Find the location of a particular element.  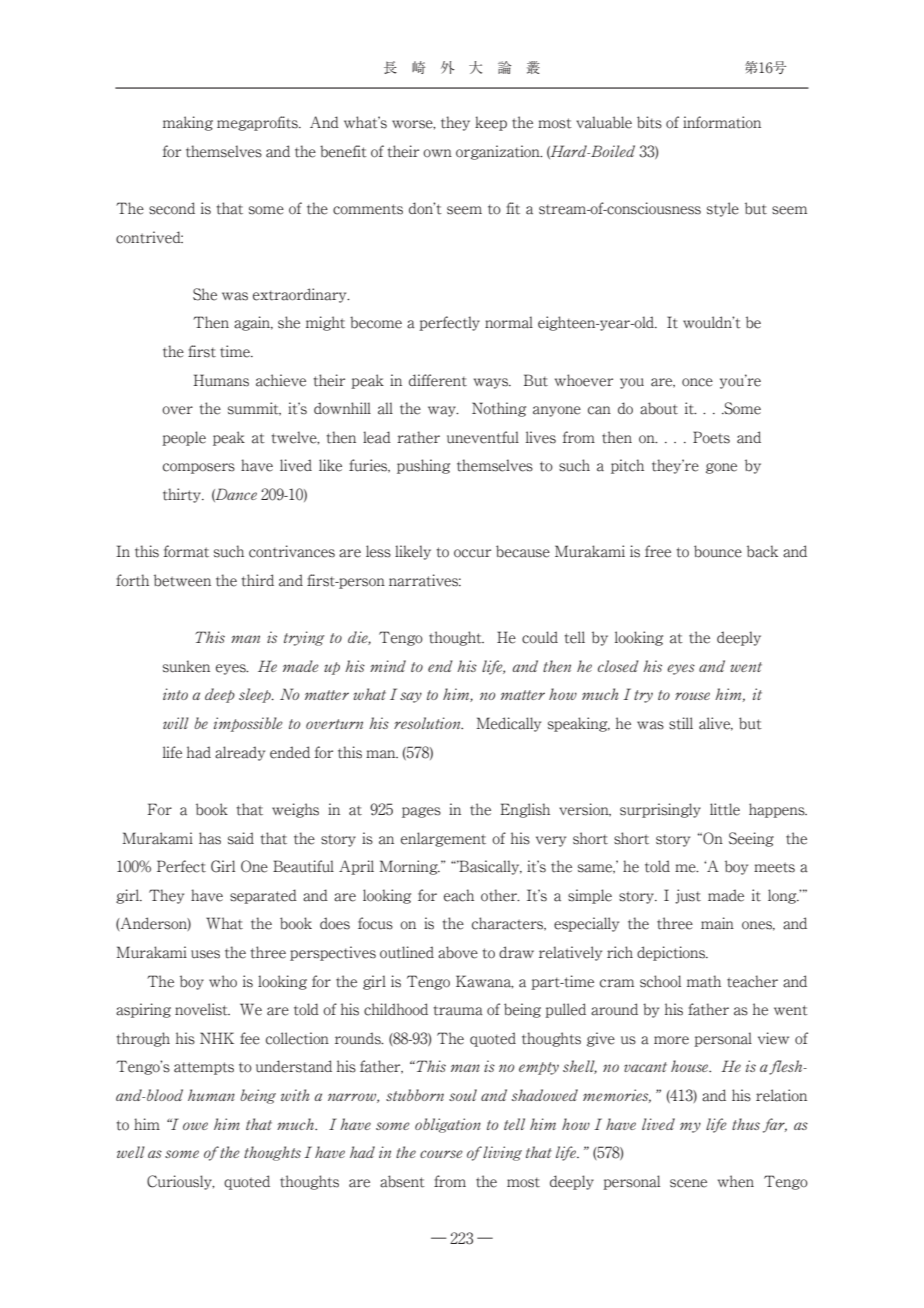

scene is located at coordinates (688, 1183).
